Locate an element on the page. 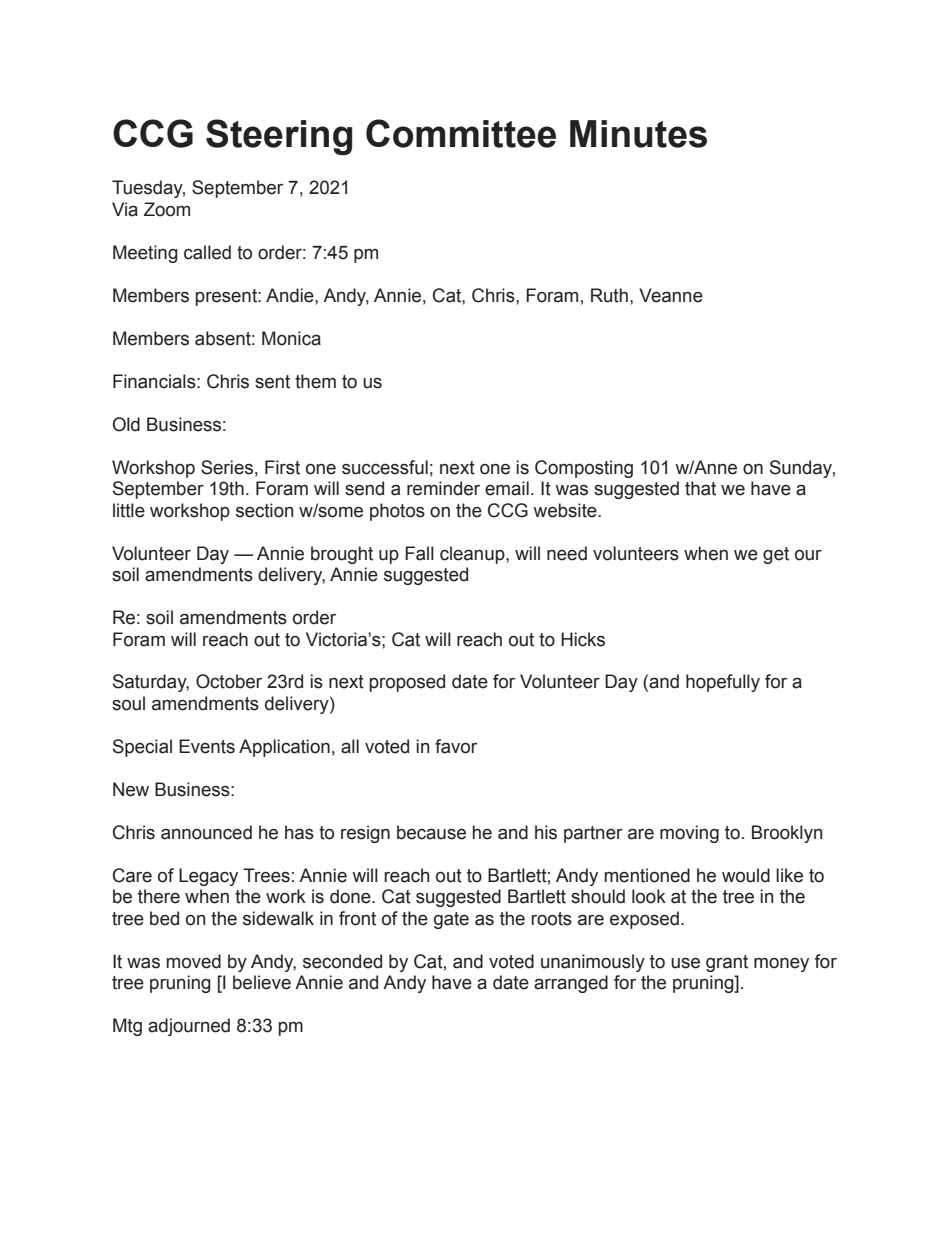  Committee is located at coordinates (461, 133).
